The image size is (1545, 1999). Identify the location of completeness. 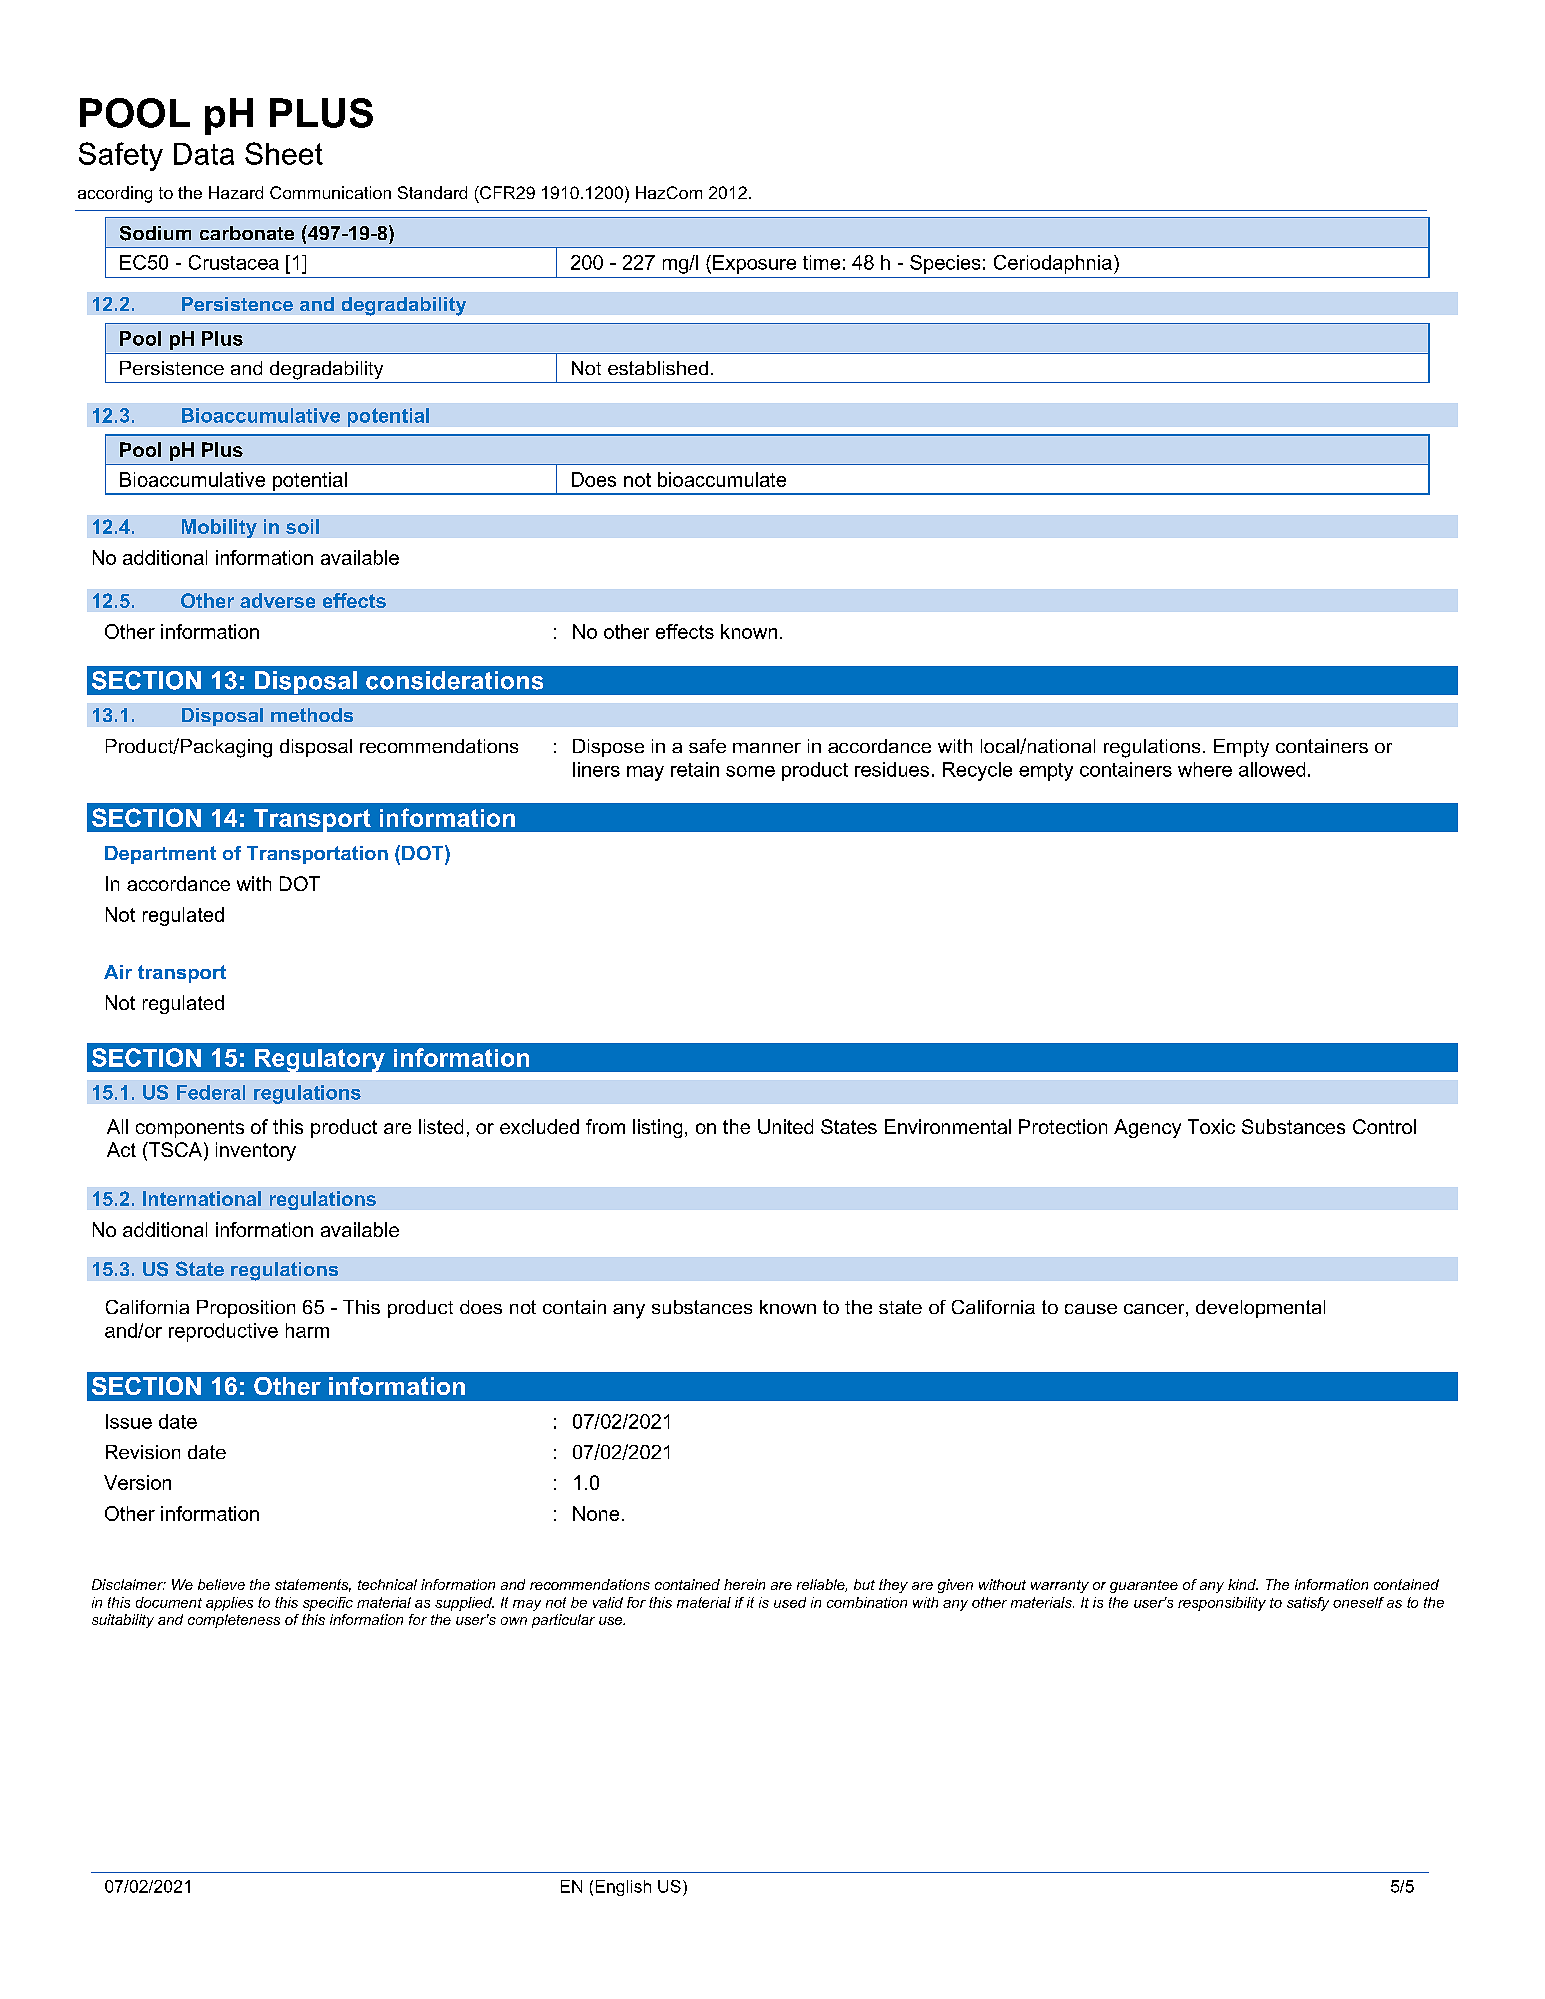
(234, 1621).
